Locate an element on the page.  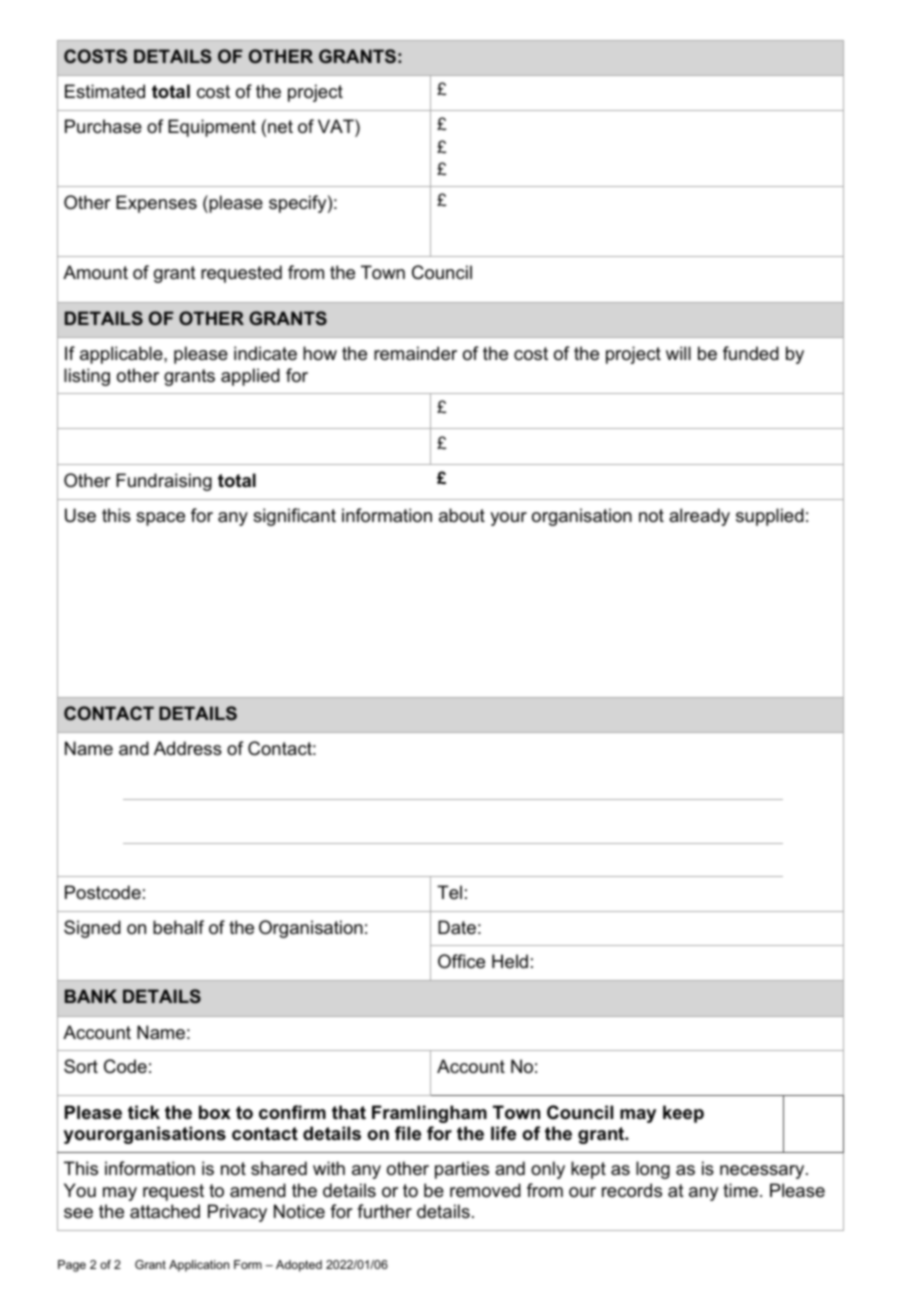
applicable is located at coordinates (122, 355).
